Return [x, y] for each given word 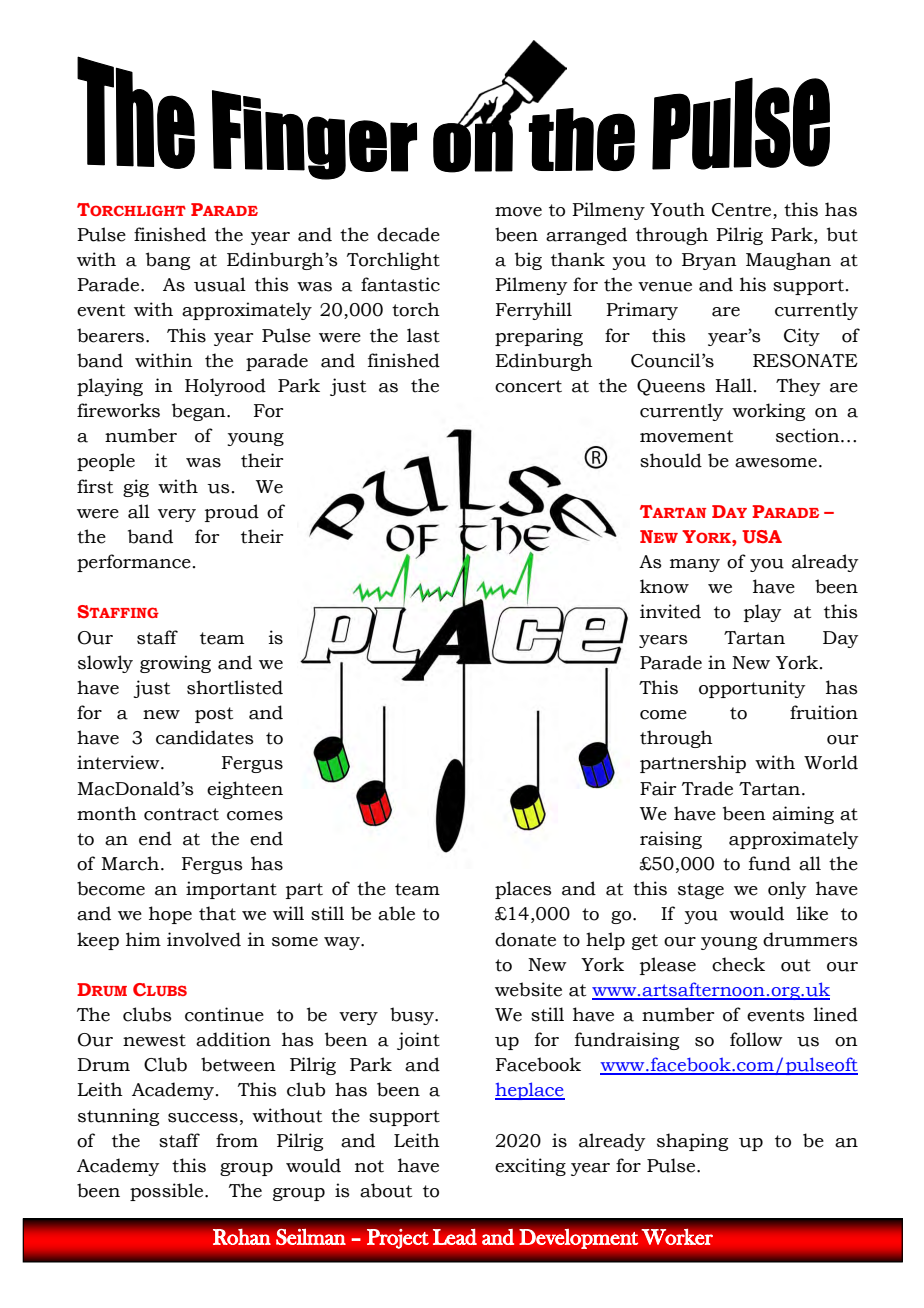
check [738, 964]
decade [408, 234]
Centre [741, 210]
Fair [658, 788]
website [528, 989]
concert [528, 386]
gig [136, 488]
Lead [455, 1237]
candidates [205, 737]
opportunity [752, 689]
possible [168, 1192]
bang [168, 261]
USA [762, 537]
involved [204, 939]
